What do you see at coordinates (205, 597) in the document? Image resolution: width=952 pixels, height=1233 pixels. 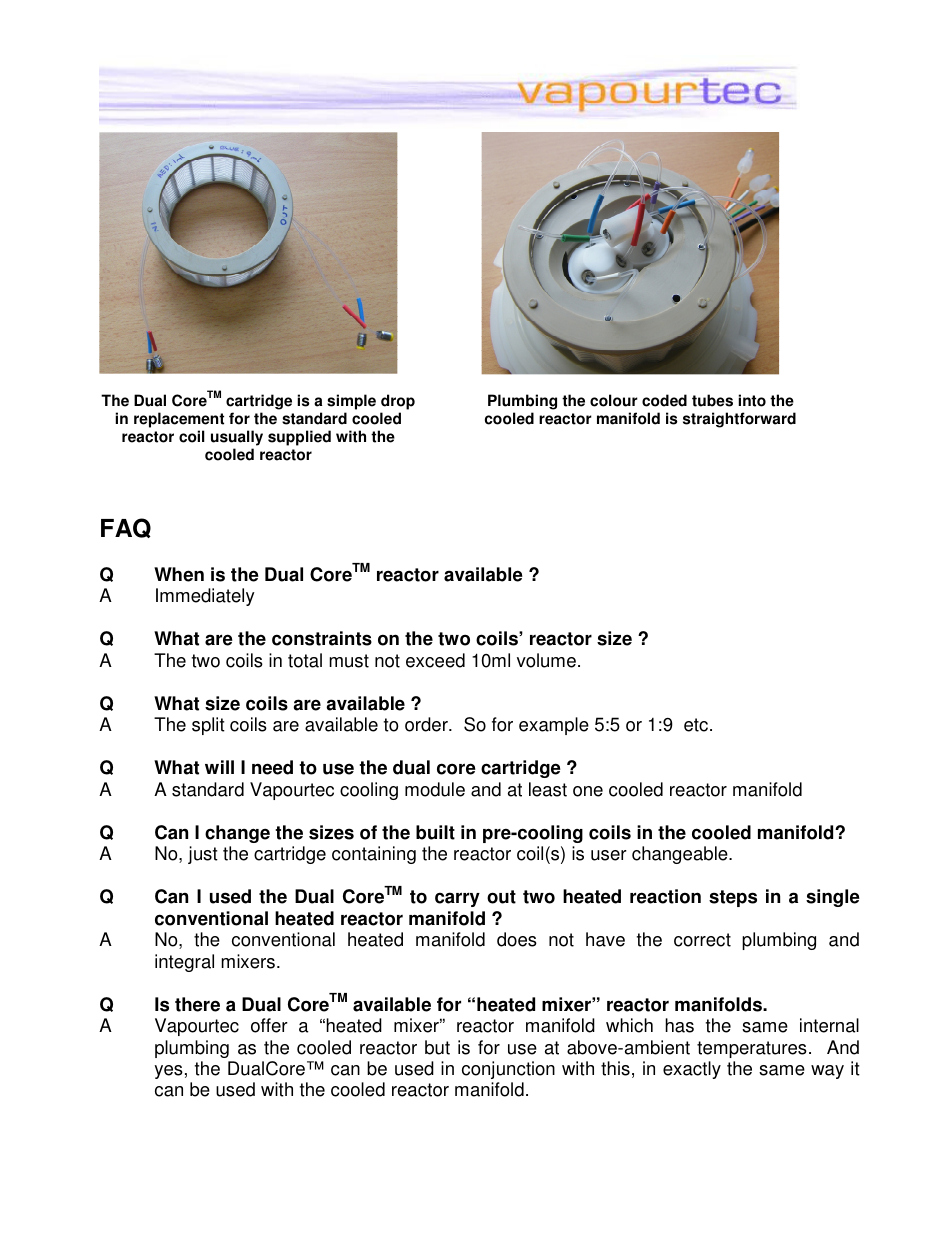 I see `Immediately` at bounding box center [205, 597].
